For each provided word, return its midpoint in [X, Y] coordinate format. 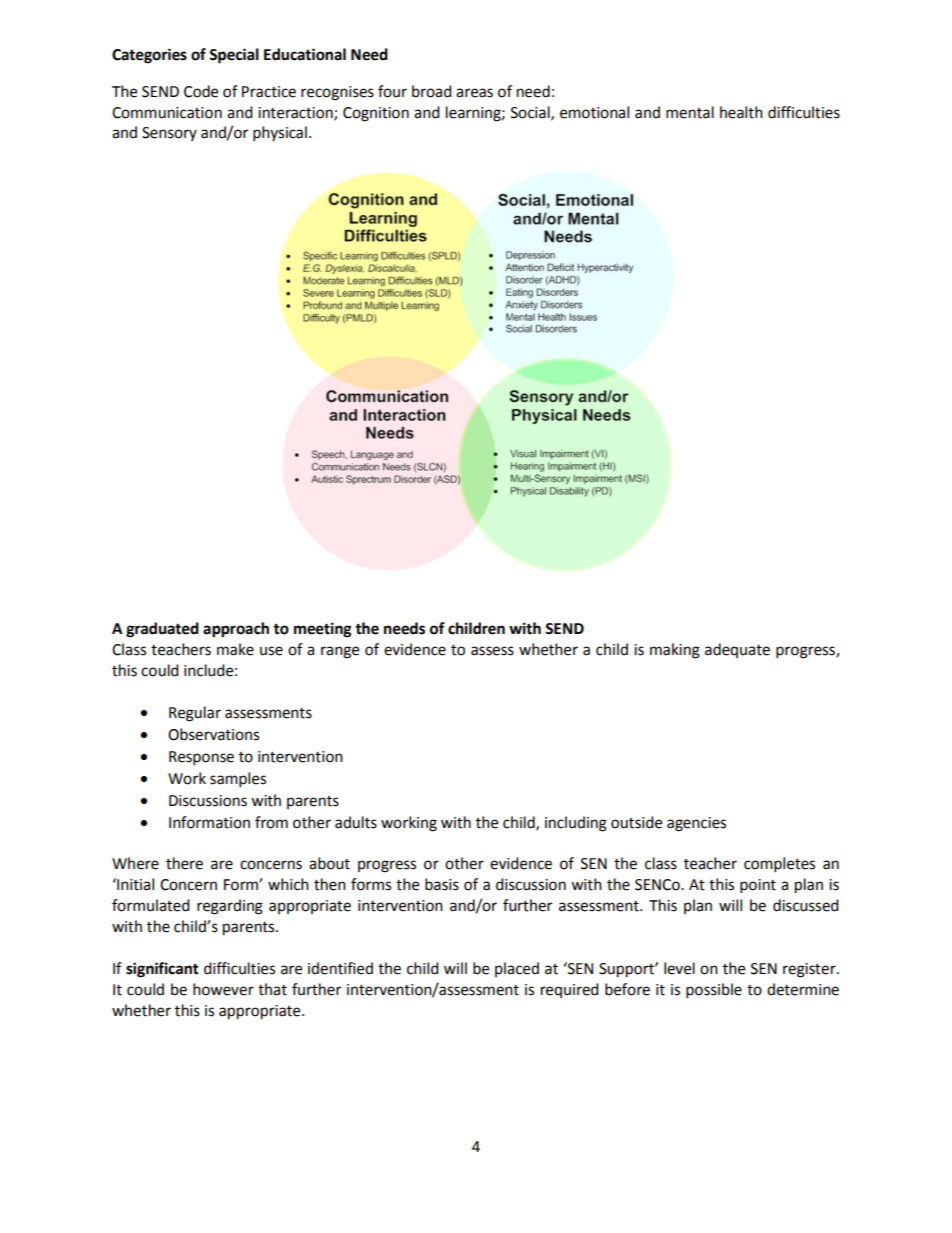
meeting [323, 630]
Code [201, 91]
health [741, 112]
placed [517, 969]
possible [714, 991]
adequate [737, 650]
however [223, 989]
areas [474, 93]
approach [236, 630]
